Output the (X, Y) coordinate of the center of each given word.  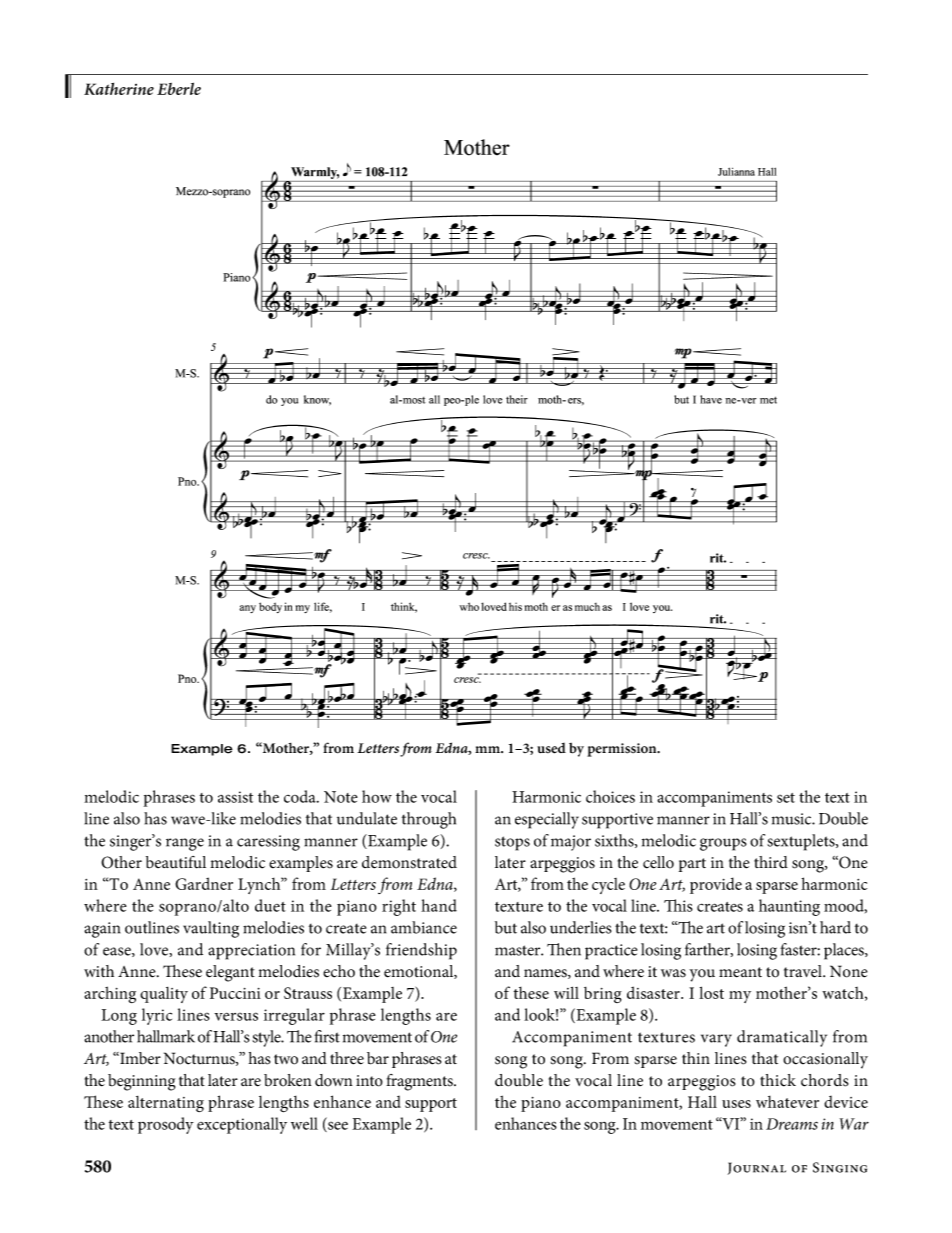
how (377, 796)
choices (610, 796)
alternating (166, 1104)
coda (301, 796)
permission (623, 750)
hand (439, 905)
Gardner (204, 883)
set (786, 798)
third (771, 862)
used (551, 748)
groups (723, 844)
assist (235, 797)
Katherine (119, 89)
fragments (420, 1082)
